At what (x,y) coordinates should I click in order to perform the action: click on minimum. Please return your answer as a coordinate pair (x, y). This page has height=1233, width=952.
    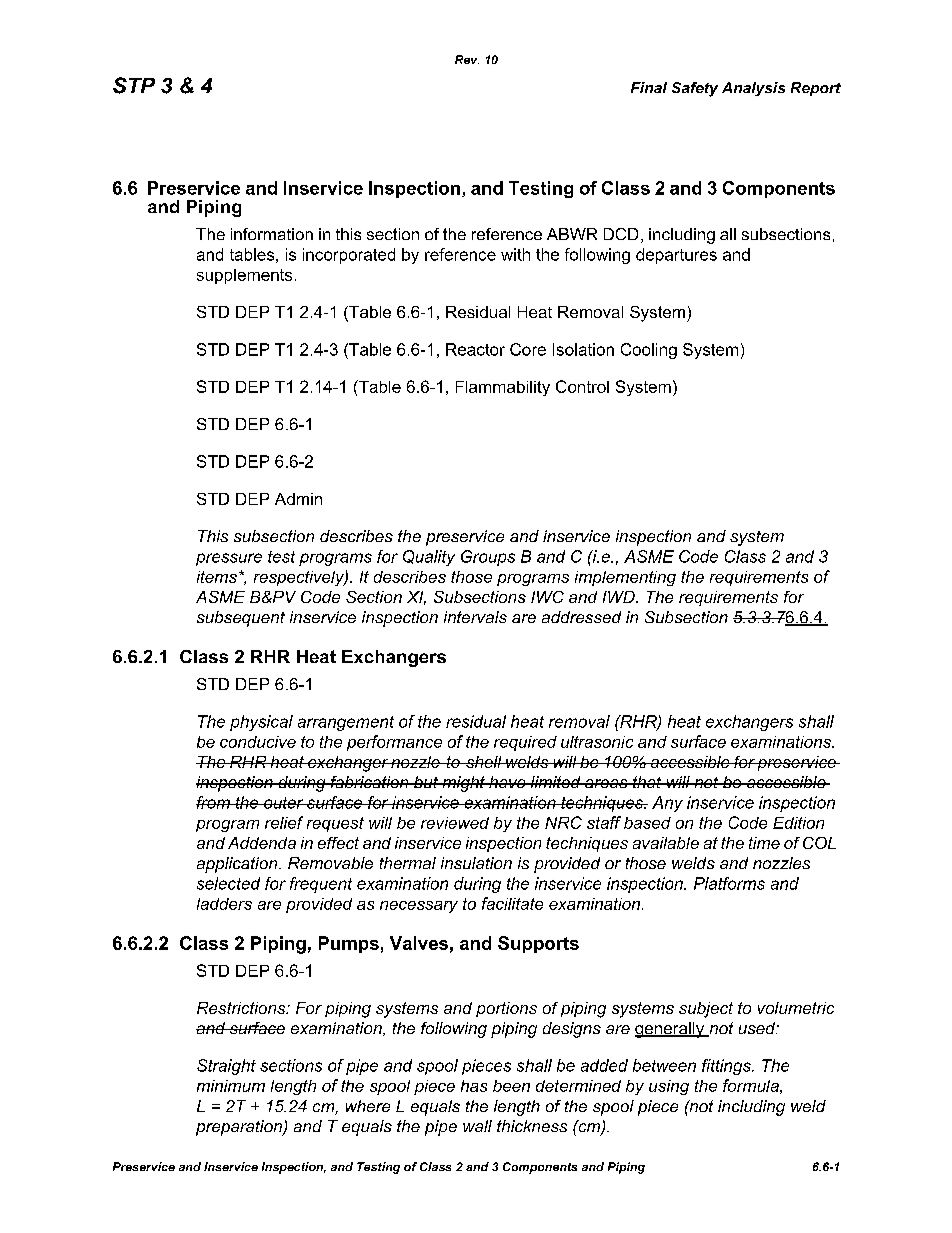
    Looking at the image, I should click on (231, 1086).
